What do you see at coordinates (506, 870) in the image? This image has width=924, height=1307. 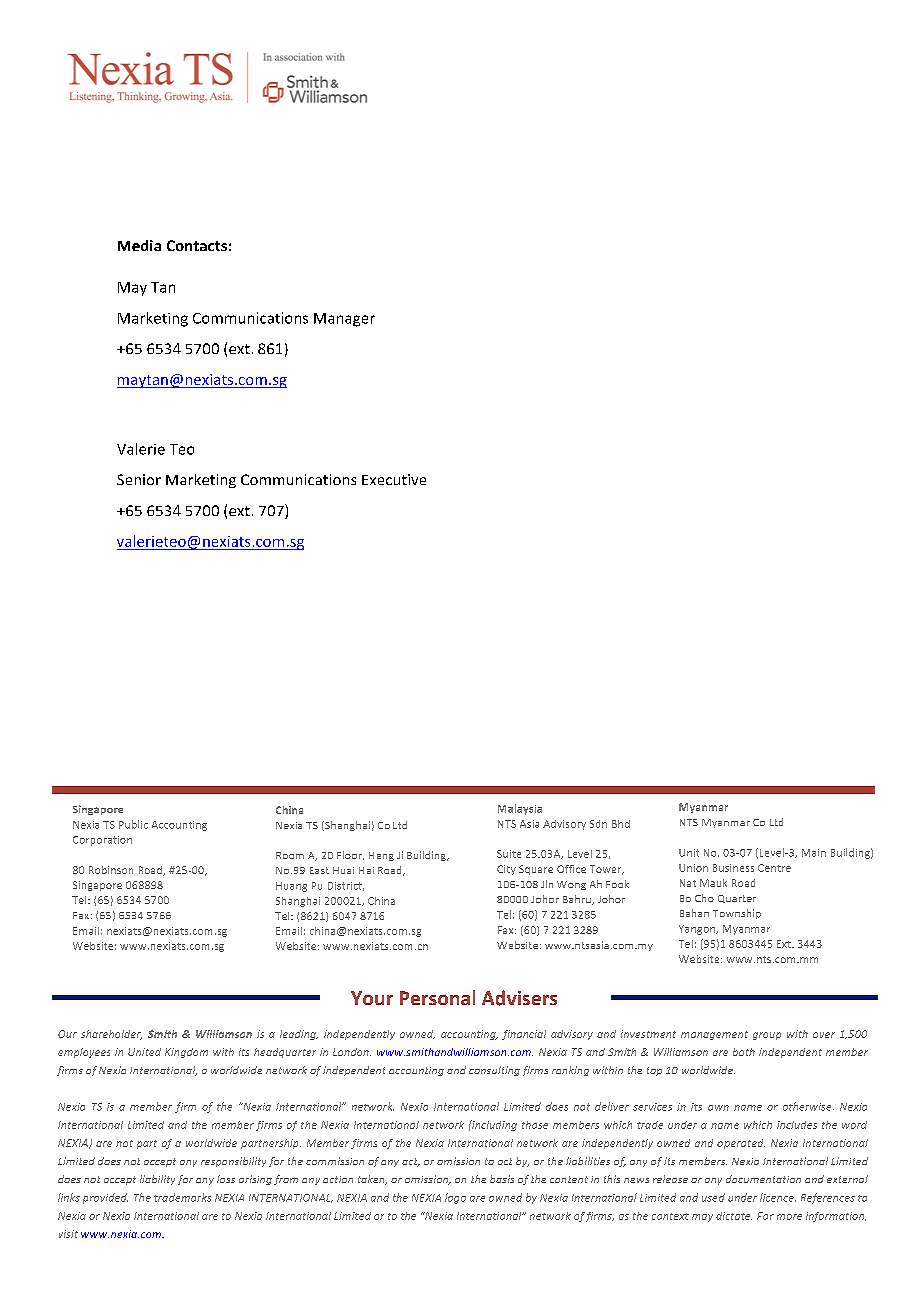 I see `City` at bounding box center [506, 870].
